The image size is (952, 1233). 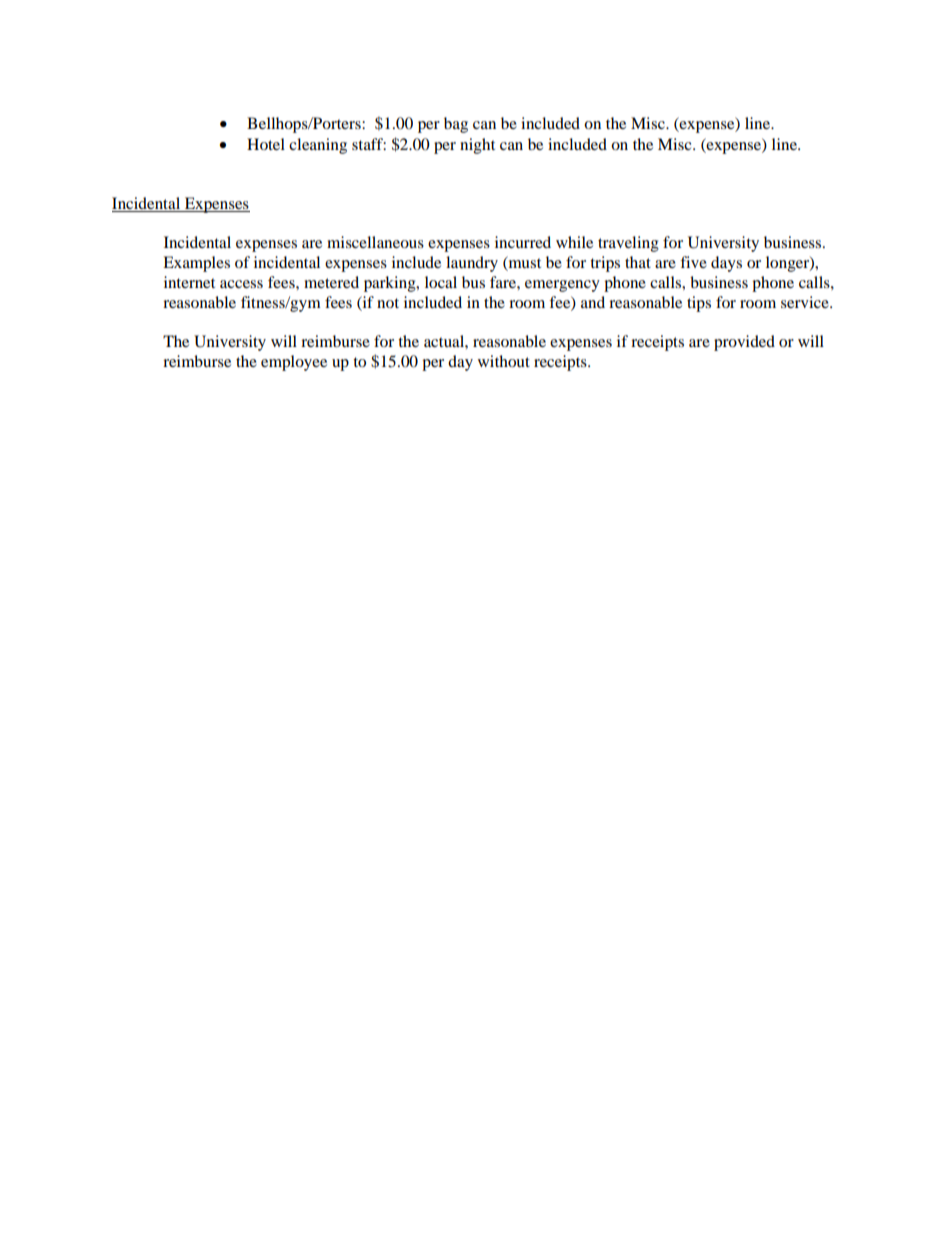 I want to click on provided, so click(x=744, y=343).
